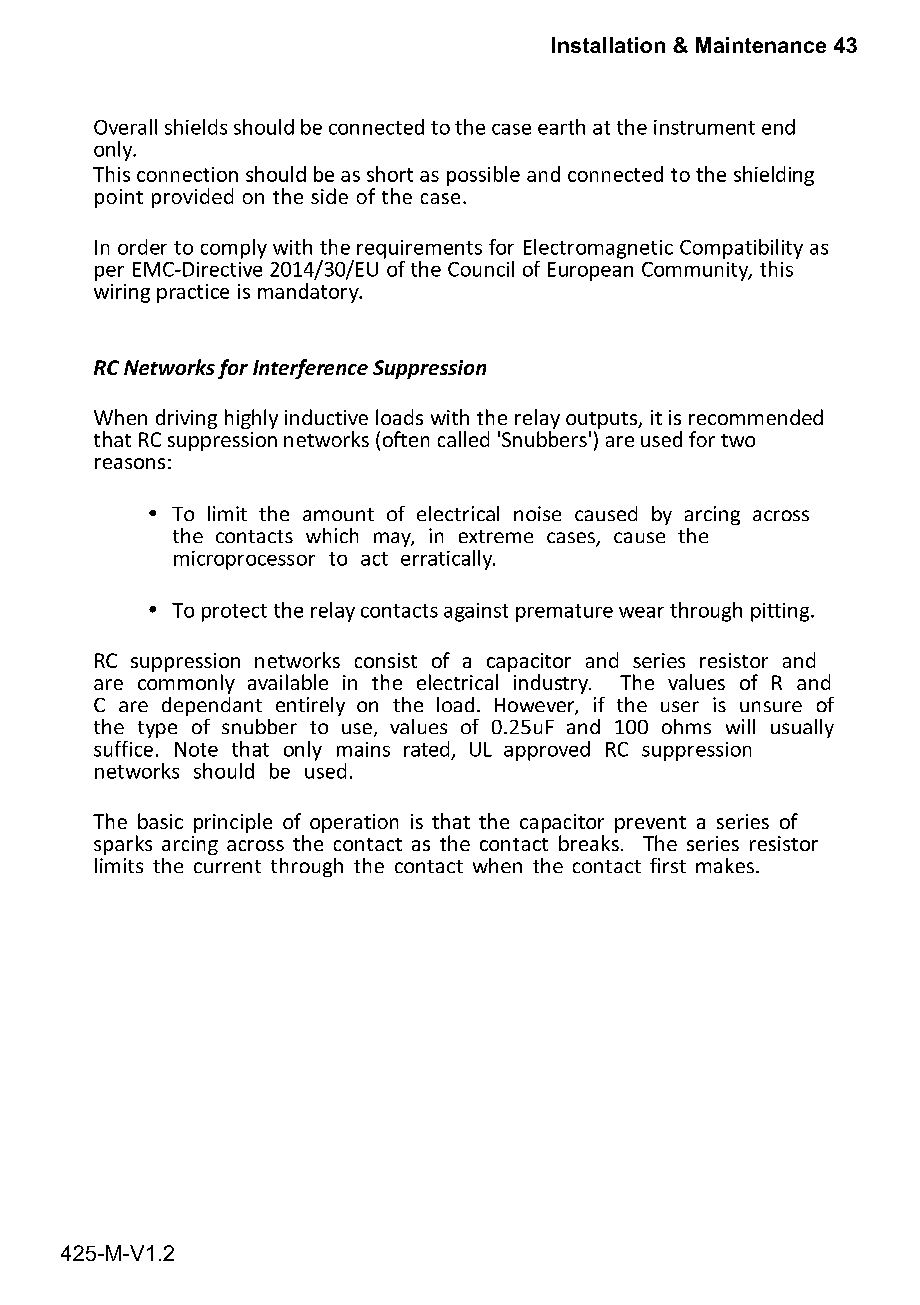 The image size is (920, 1305). I want to click on extreme, so click(496, 536).
